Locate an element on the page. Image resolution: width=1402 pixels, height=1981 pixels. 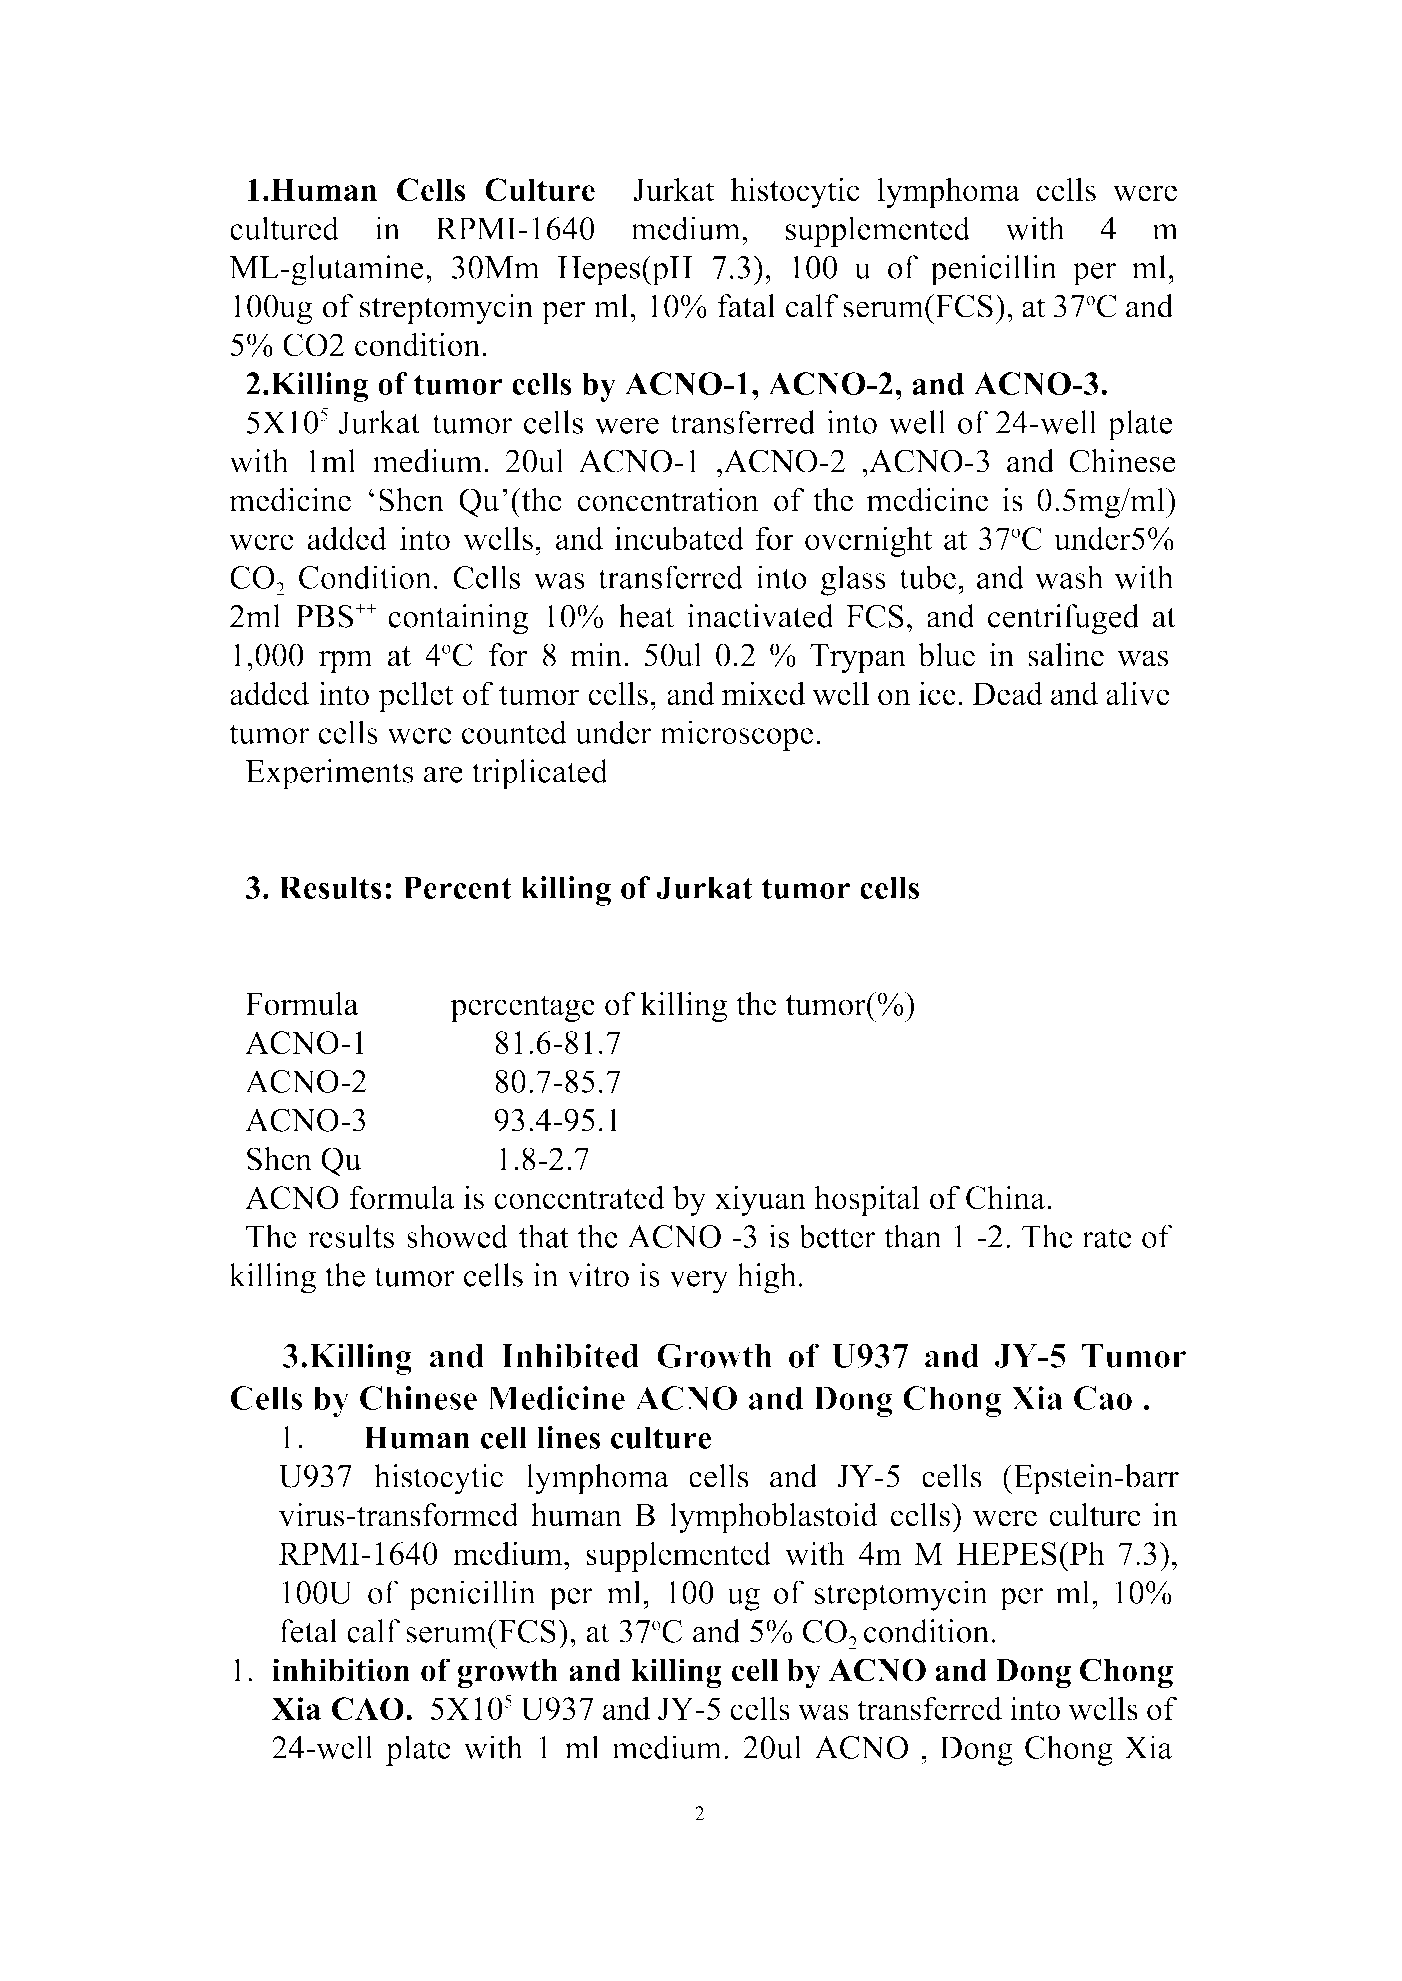
fatal is located at coordinates (746, 306).
